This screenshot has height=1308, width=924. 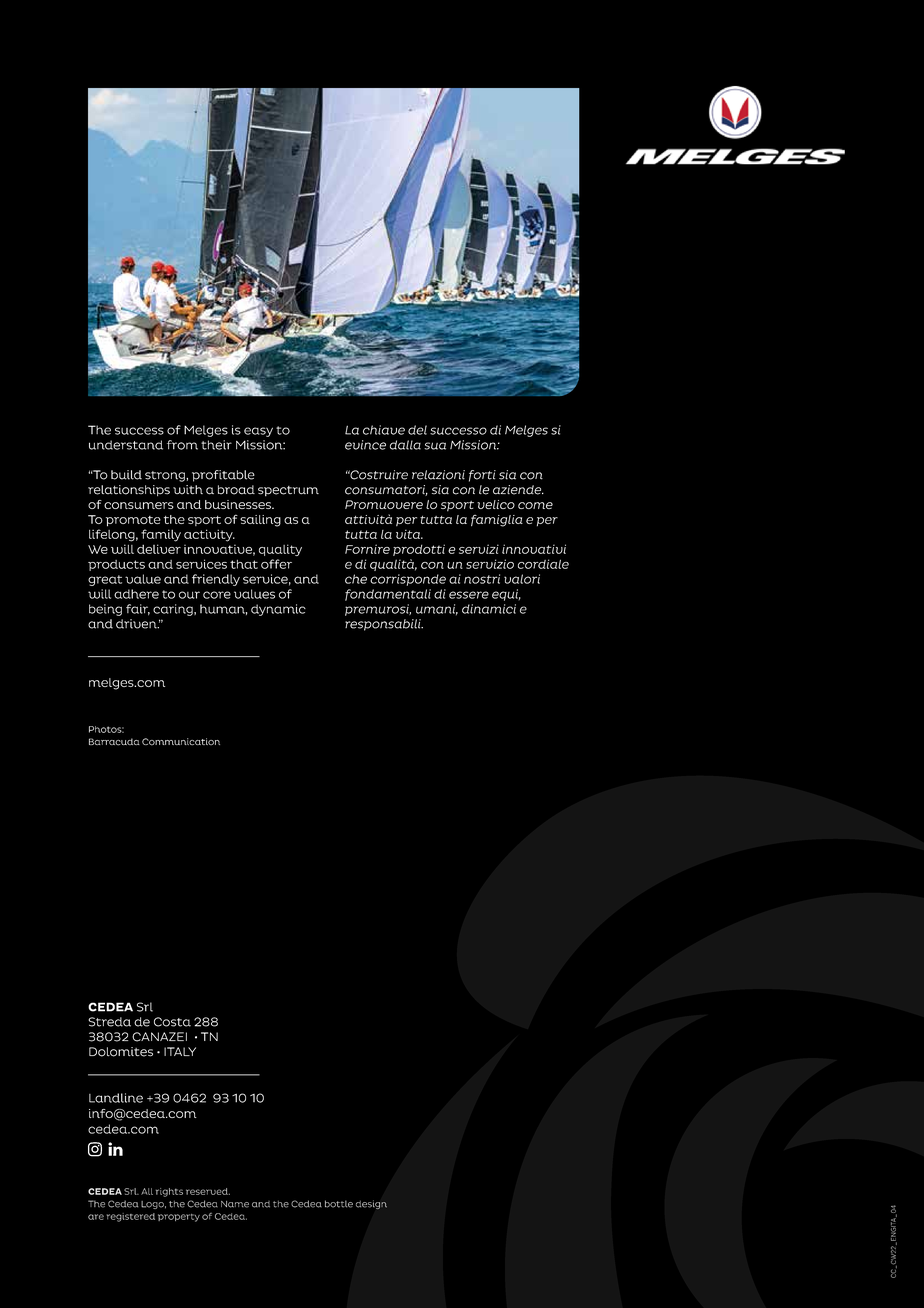 What do you see at coordinates (339, 1204) in the screenshot?
I see `bottle` at bounding box center [339, 1204].
